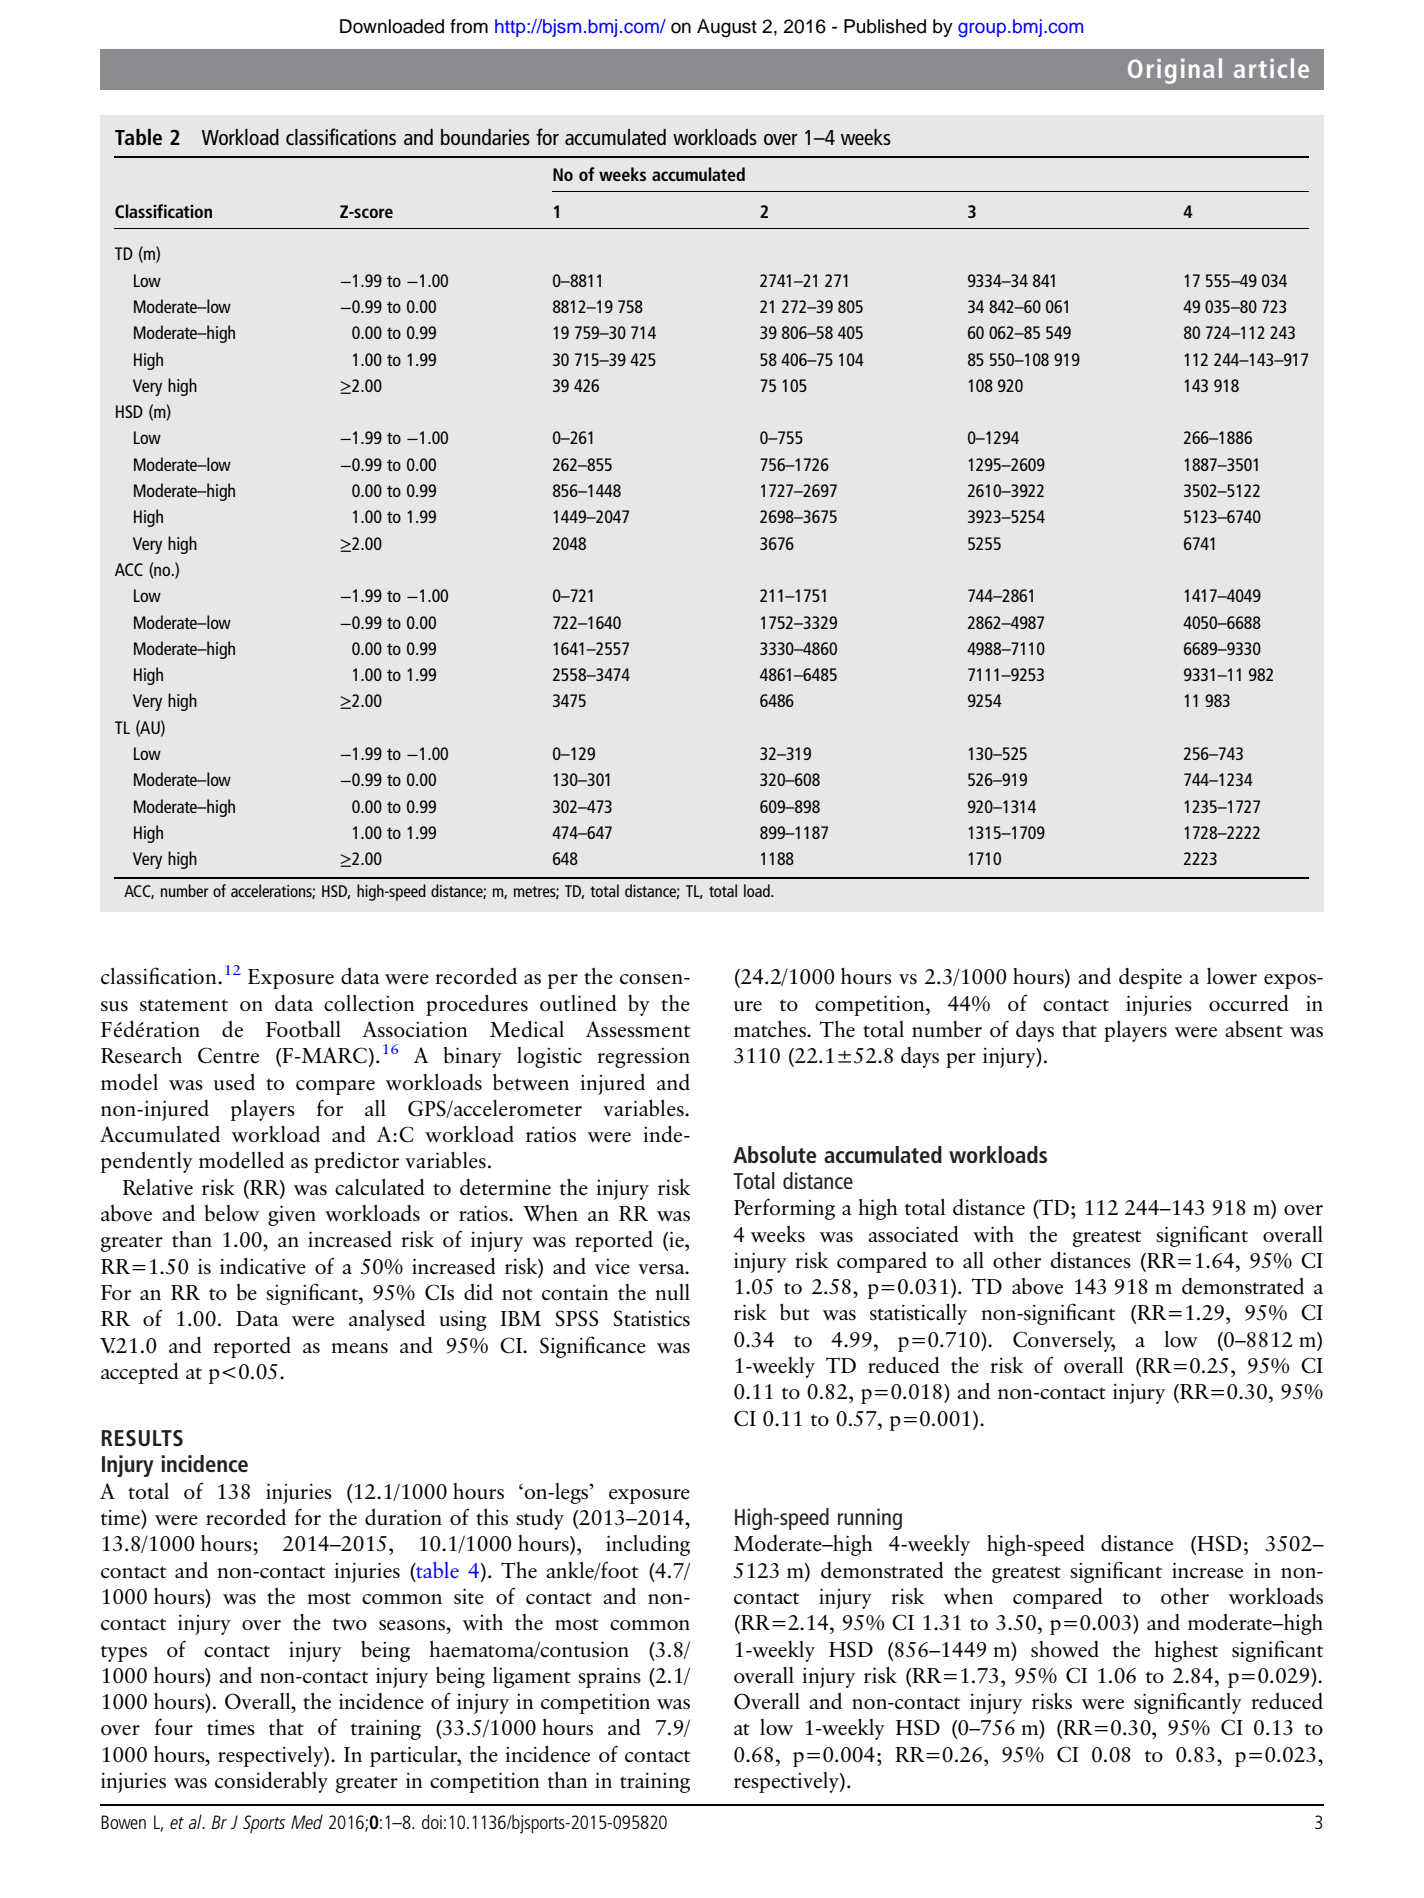  I want to click on from, so click(469, 26).
